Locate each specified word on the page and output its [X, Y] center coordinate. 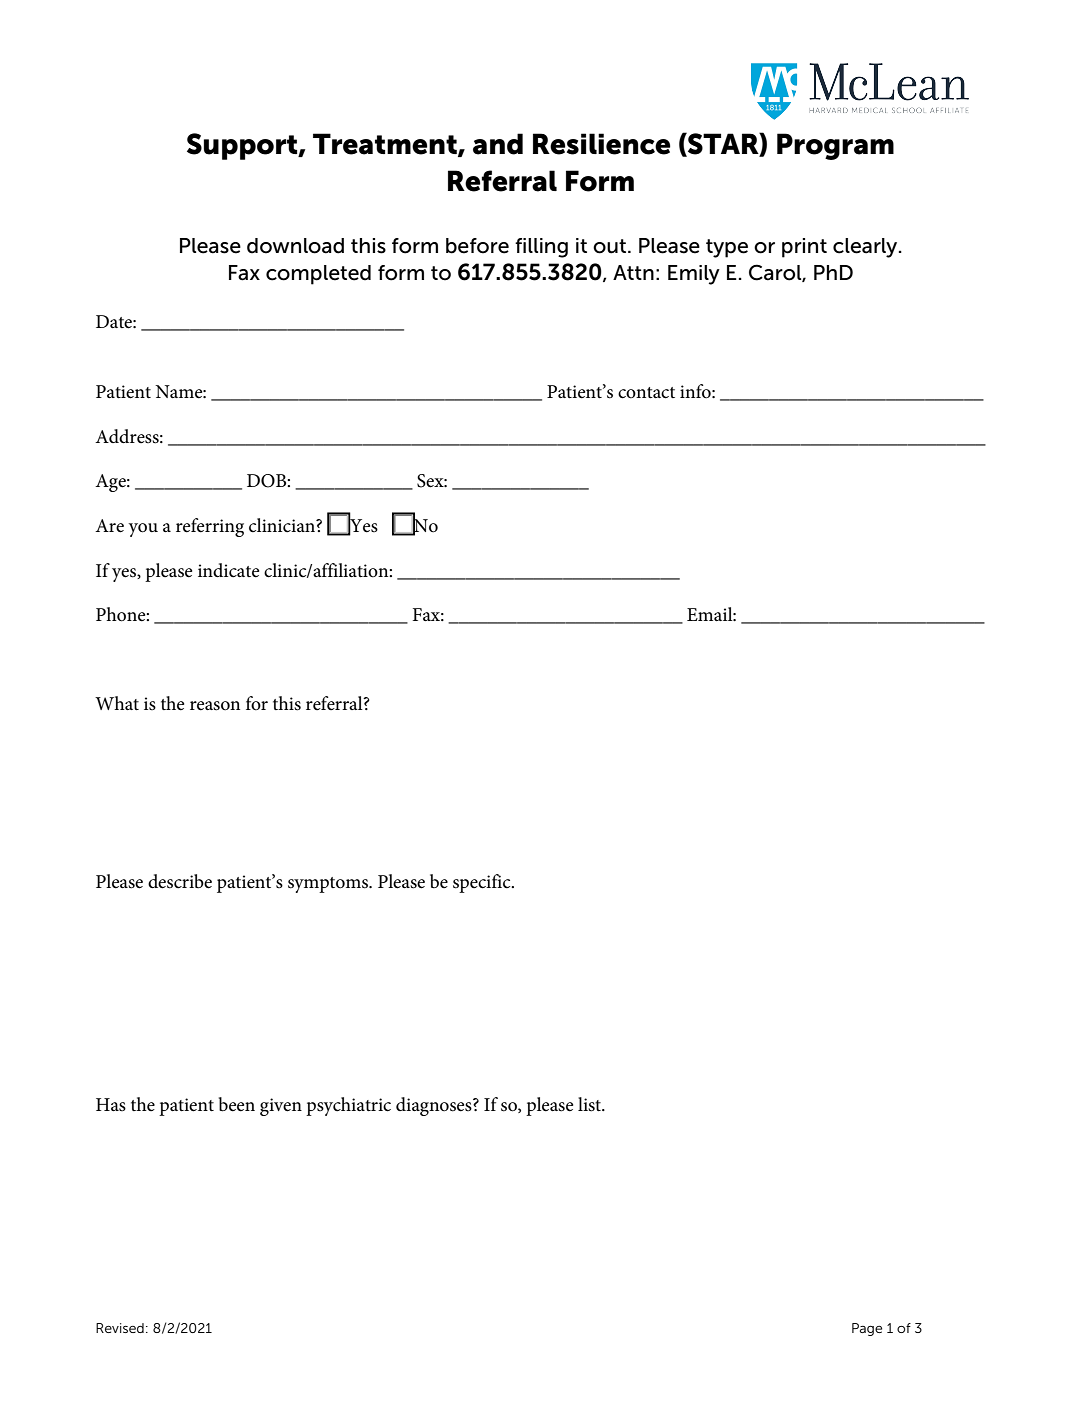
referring [210, 527]
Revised [120, 1328]
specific [483, 883]
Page [867, 1329]
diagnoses [435, 1106]
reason [215, 706]
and [498, 144]
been [237, 1104]
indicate [228, 570]
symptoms [329, 885]
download [295, 246]
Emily [694, 275]
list [591, 1104]
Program [835, 146]
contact [646, 393]
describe [180, 881]
